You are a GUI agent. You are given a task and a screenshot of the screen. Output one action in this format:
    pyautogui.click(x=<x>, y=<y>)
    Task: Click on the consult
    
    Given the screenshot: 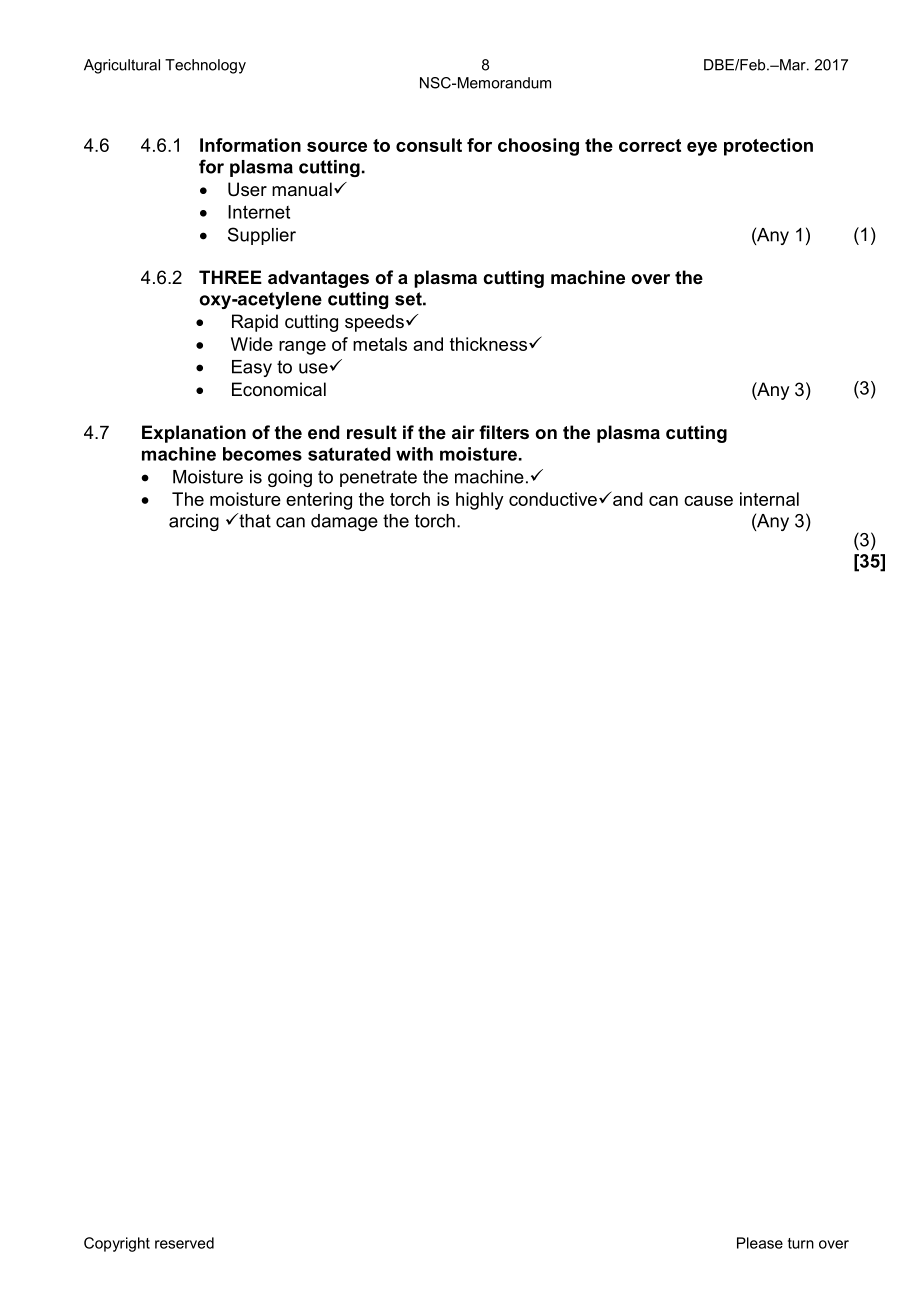 What is the action you would take?
    pyautogui.click(x=429, y=145)
